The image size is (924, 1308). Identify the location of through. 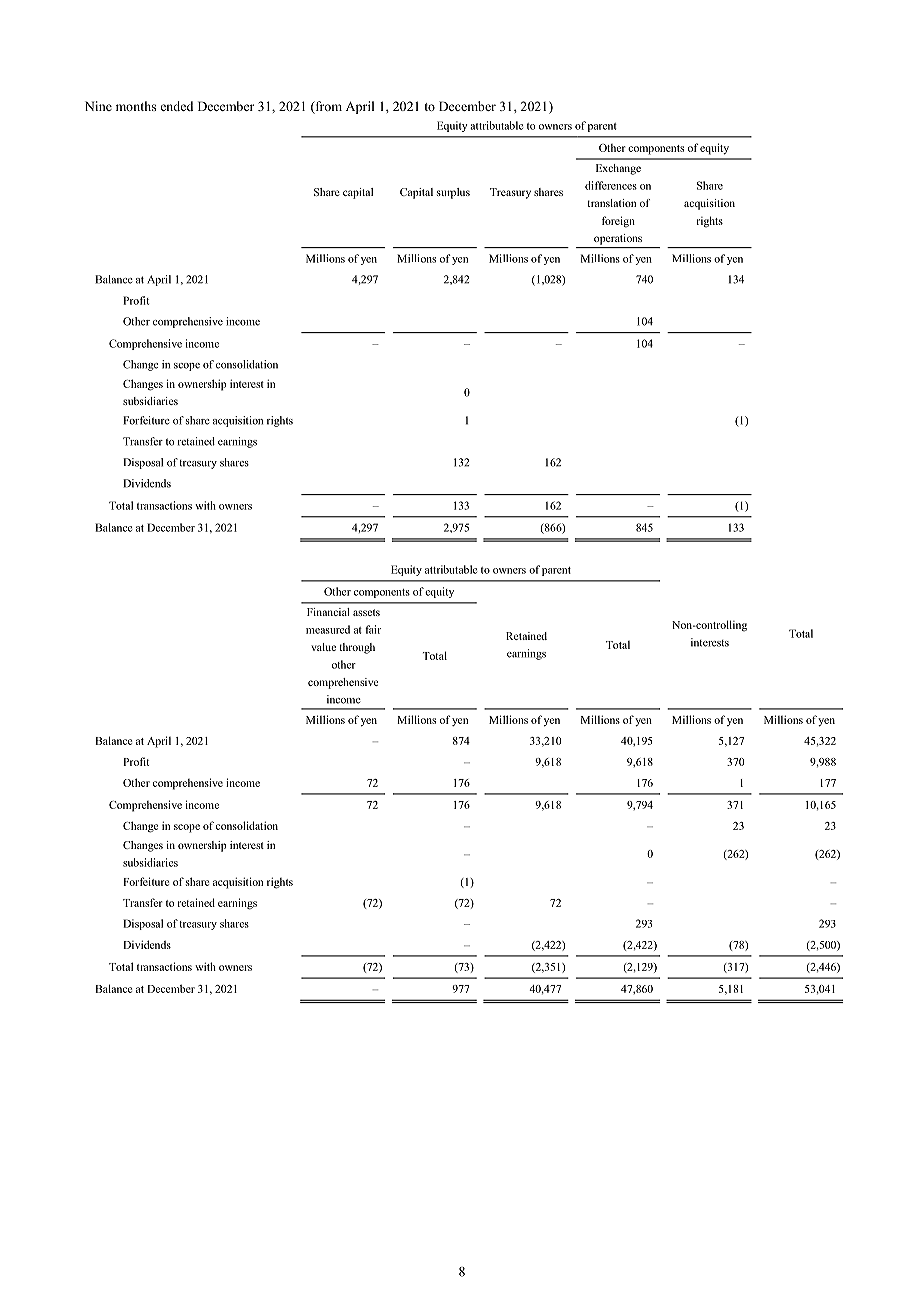
(357, 648).
